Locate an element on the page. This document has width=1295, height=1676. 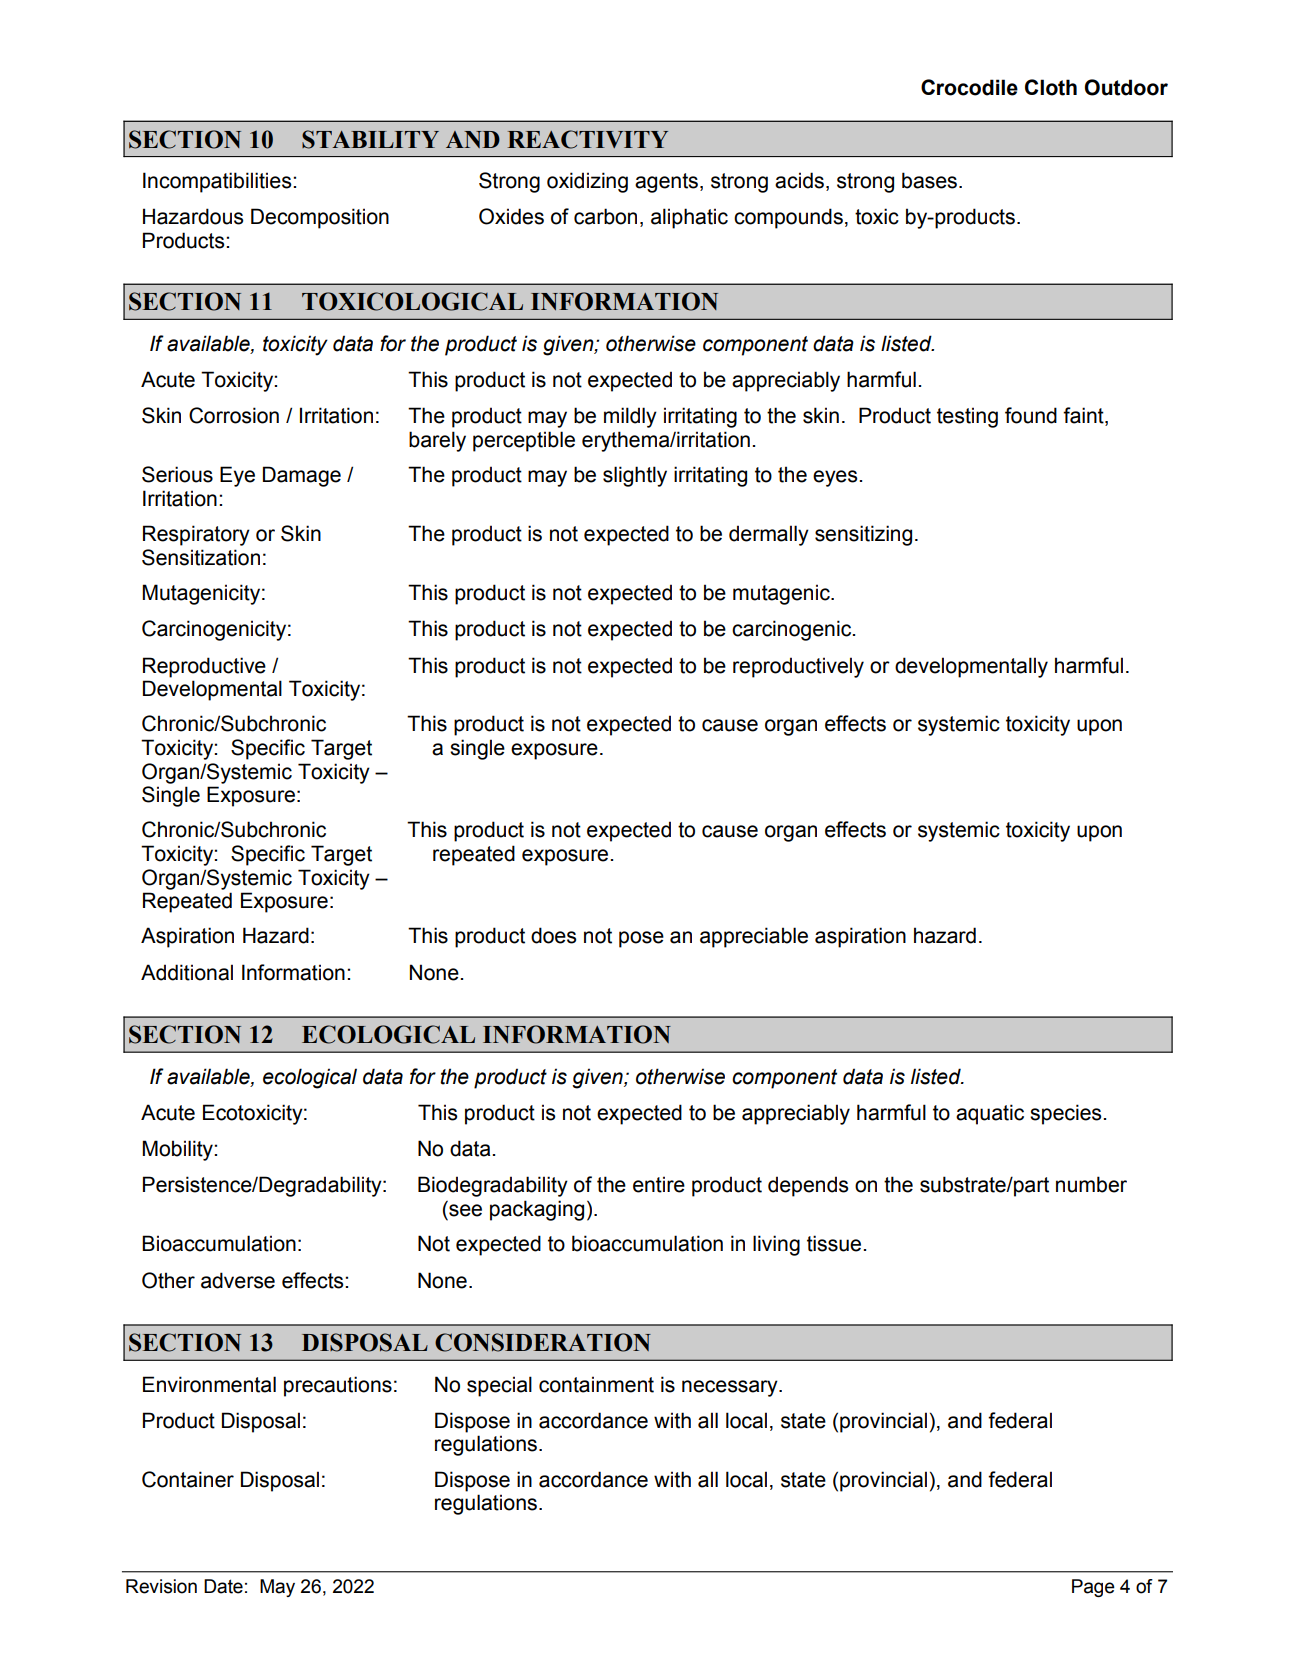
sensitizing is located at coordinates (863, 535).
